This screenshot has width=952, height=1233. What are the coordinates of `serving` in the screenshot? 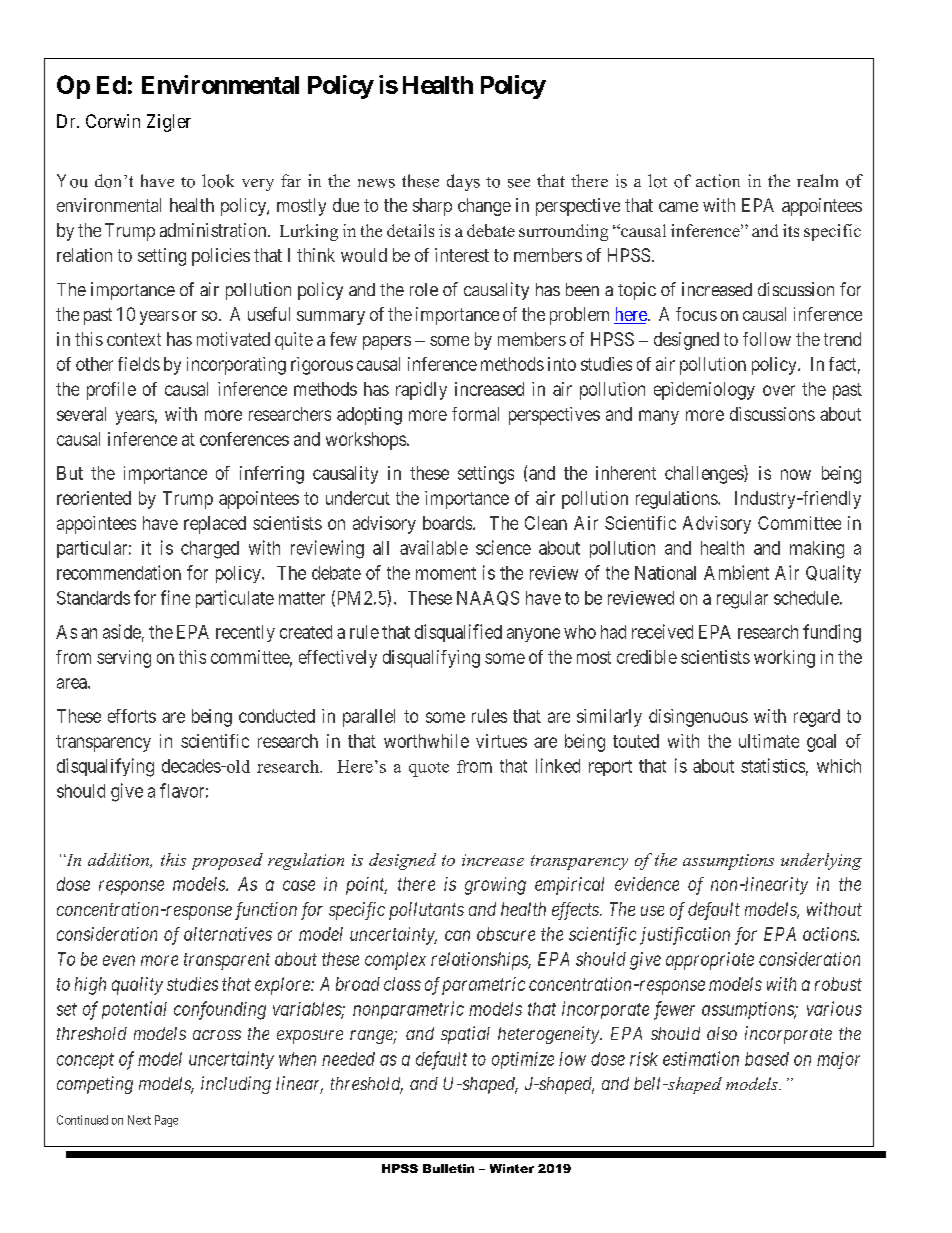 It's located at (124, 659).
